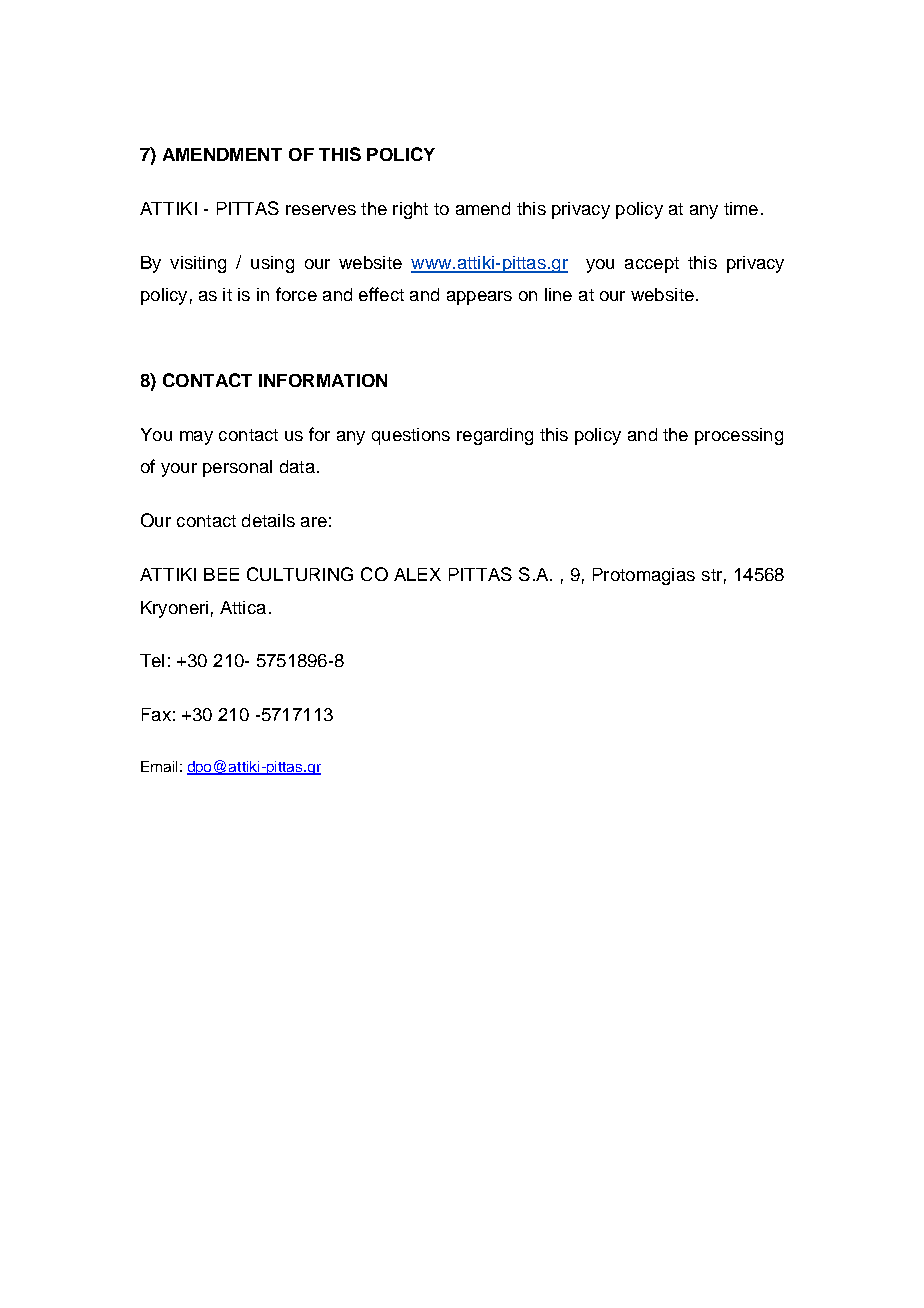  Describe the element at coordinates (156, 714) in the page. I see `Fax` at that location.
